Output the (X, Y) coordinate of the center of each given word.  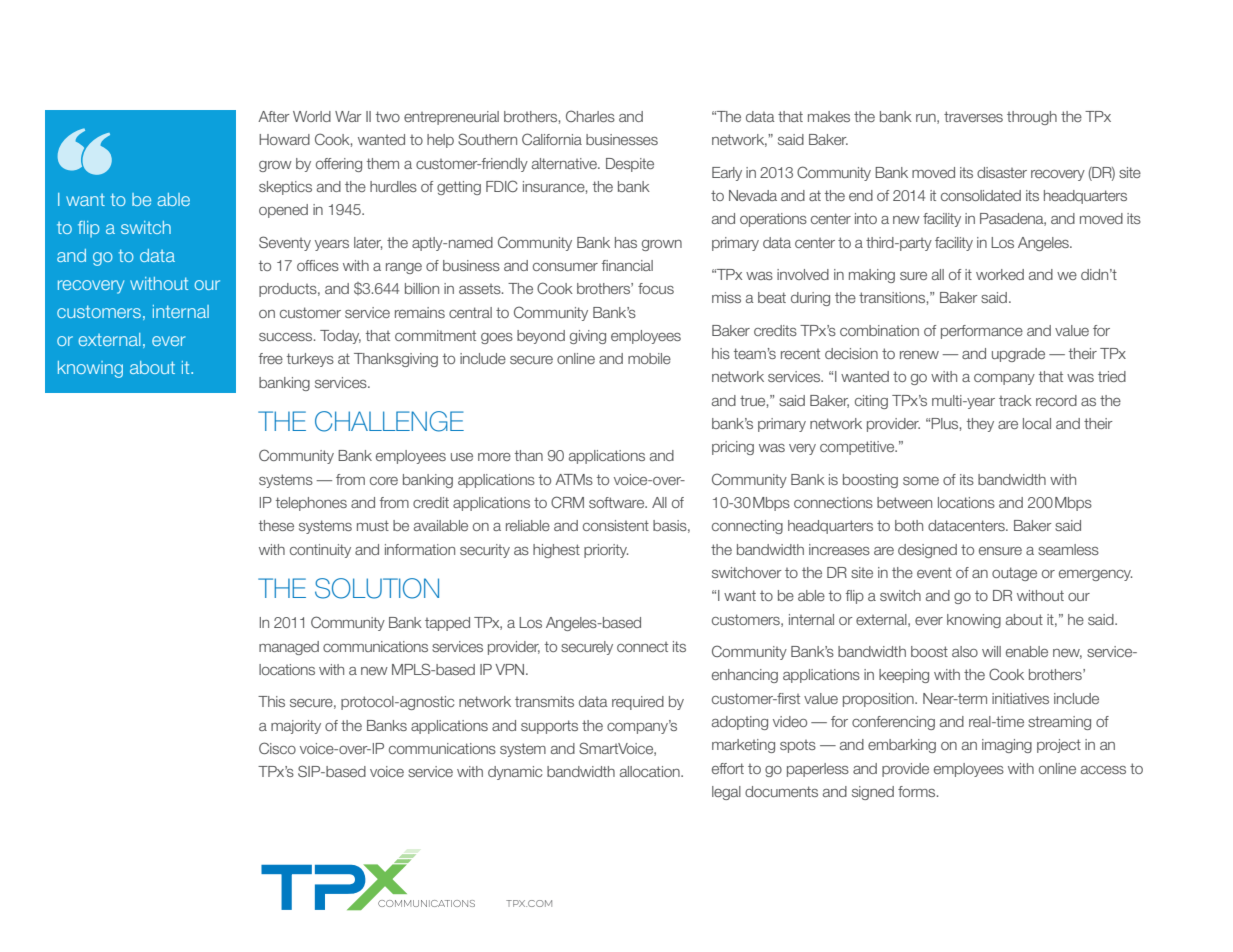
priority (606, 551)
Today (340, 337)
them (383, 163)
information (420, 549)
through (1032, 118)
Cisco (277, 748)
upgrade (1018, 355)
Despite (630, 165)
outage (1014, 574)
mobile (649, 358)
